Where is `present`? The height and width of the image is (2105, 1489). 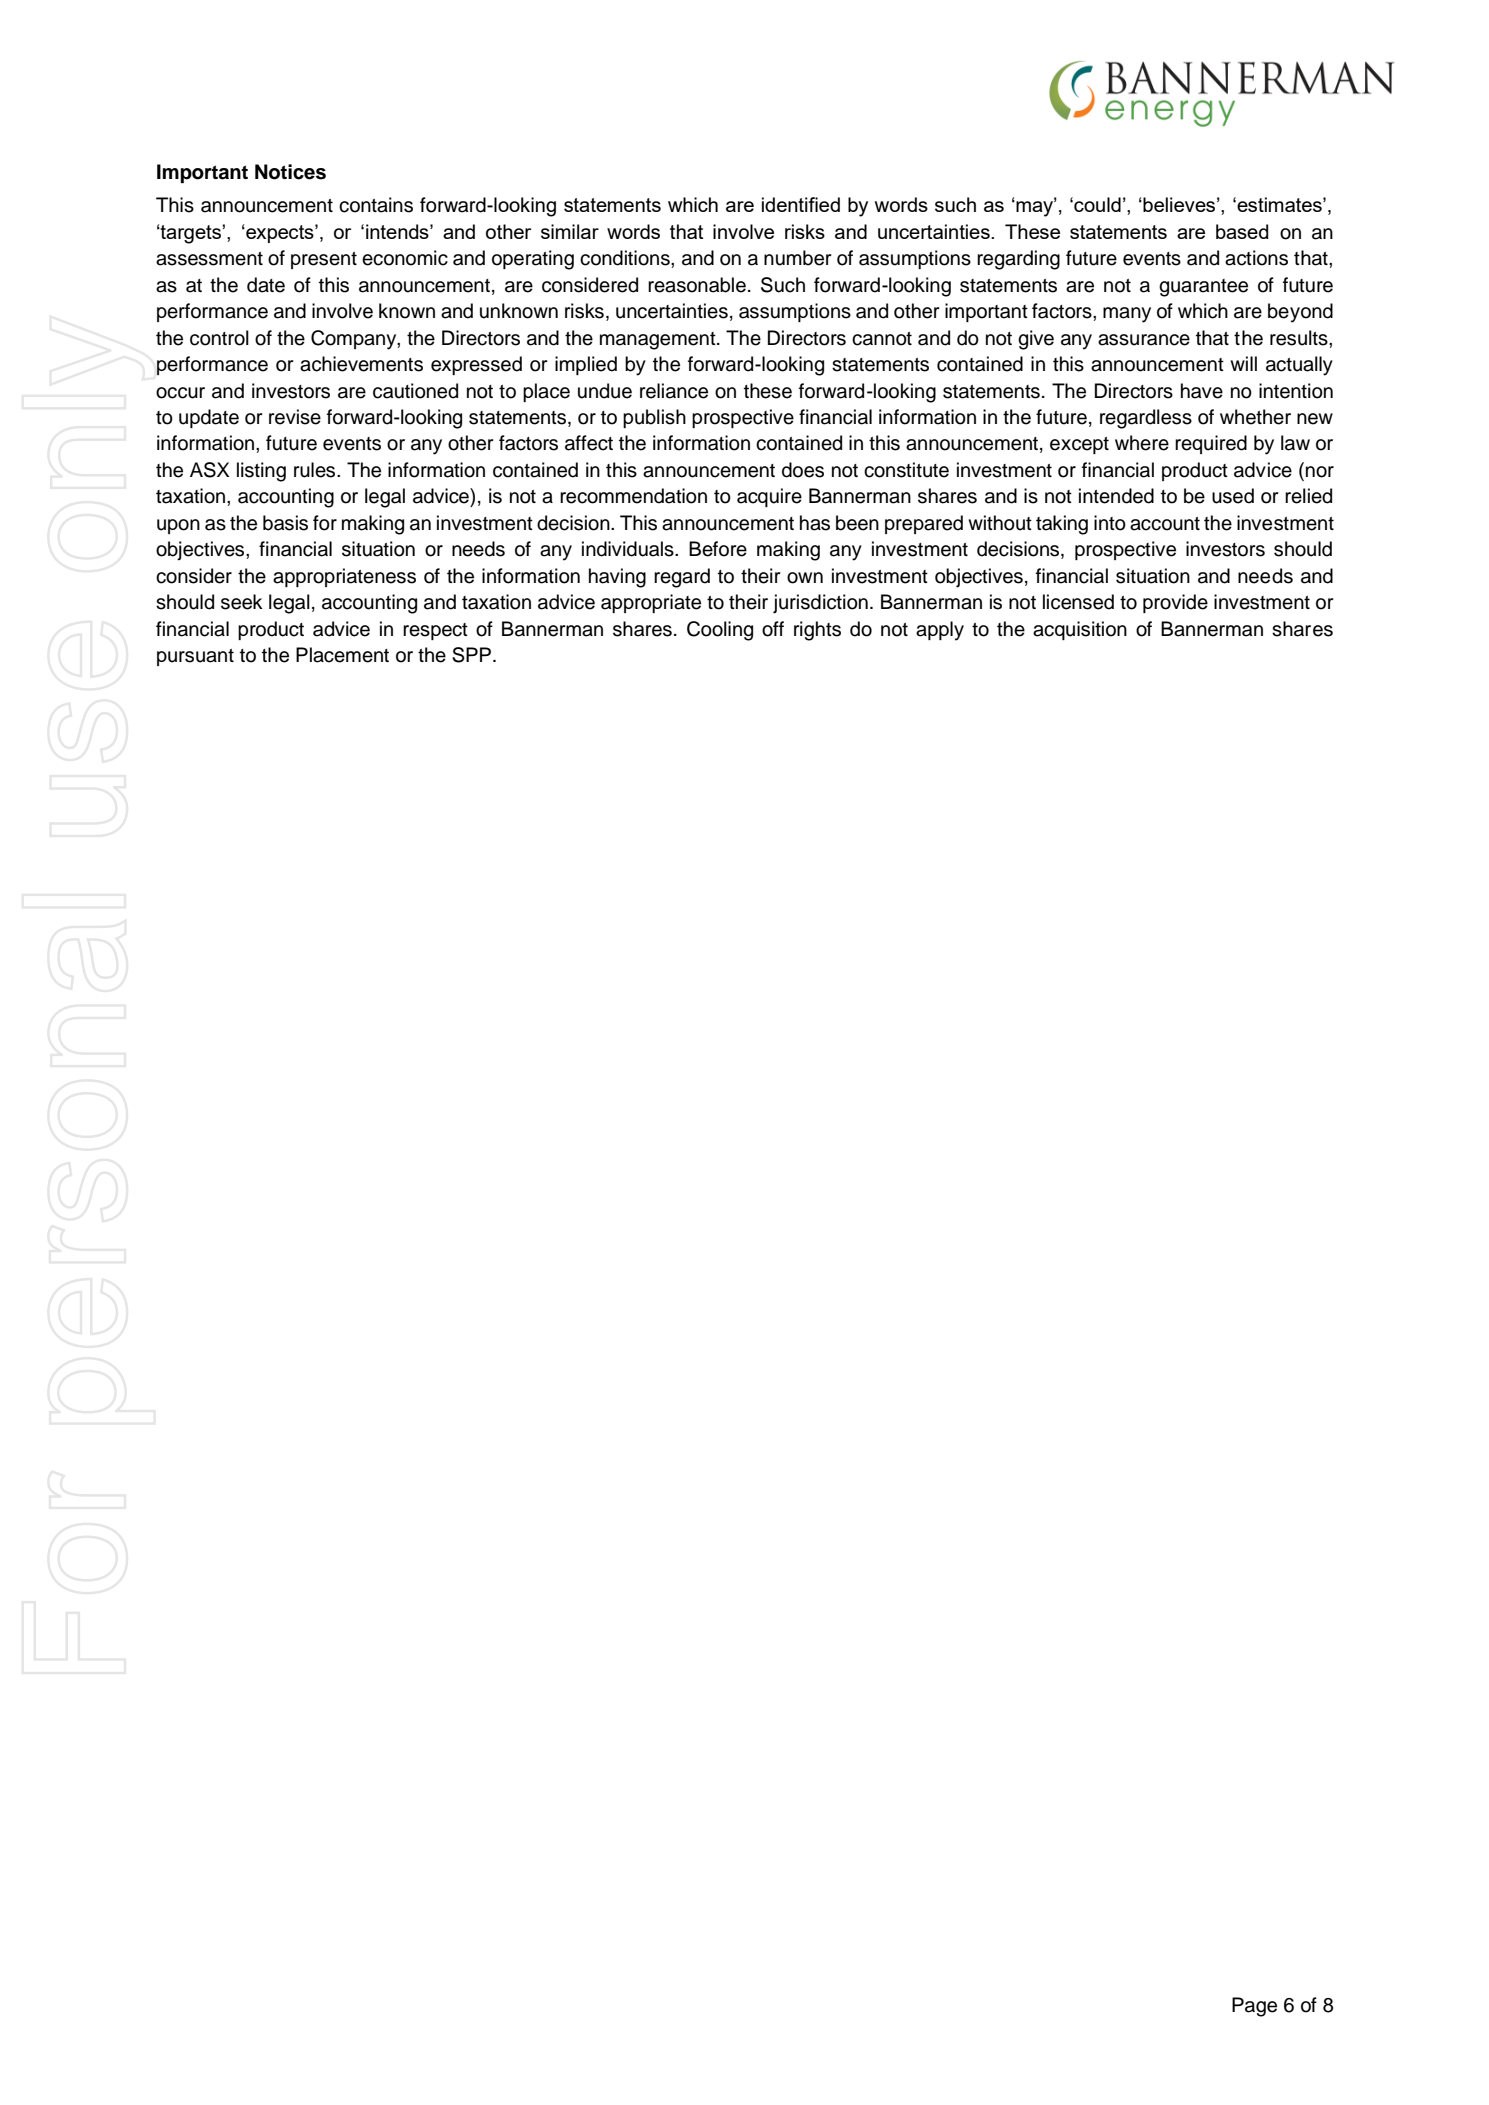
present is located at coordinates (324, 260).
